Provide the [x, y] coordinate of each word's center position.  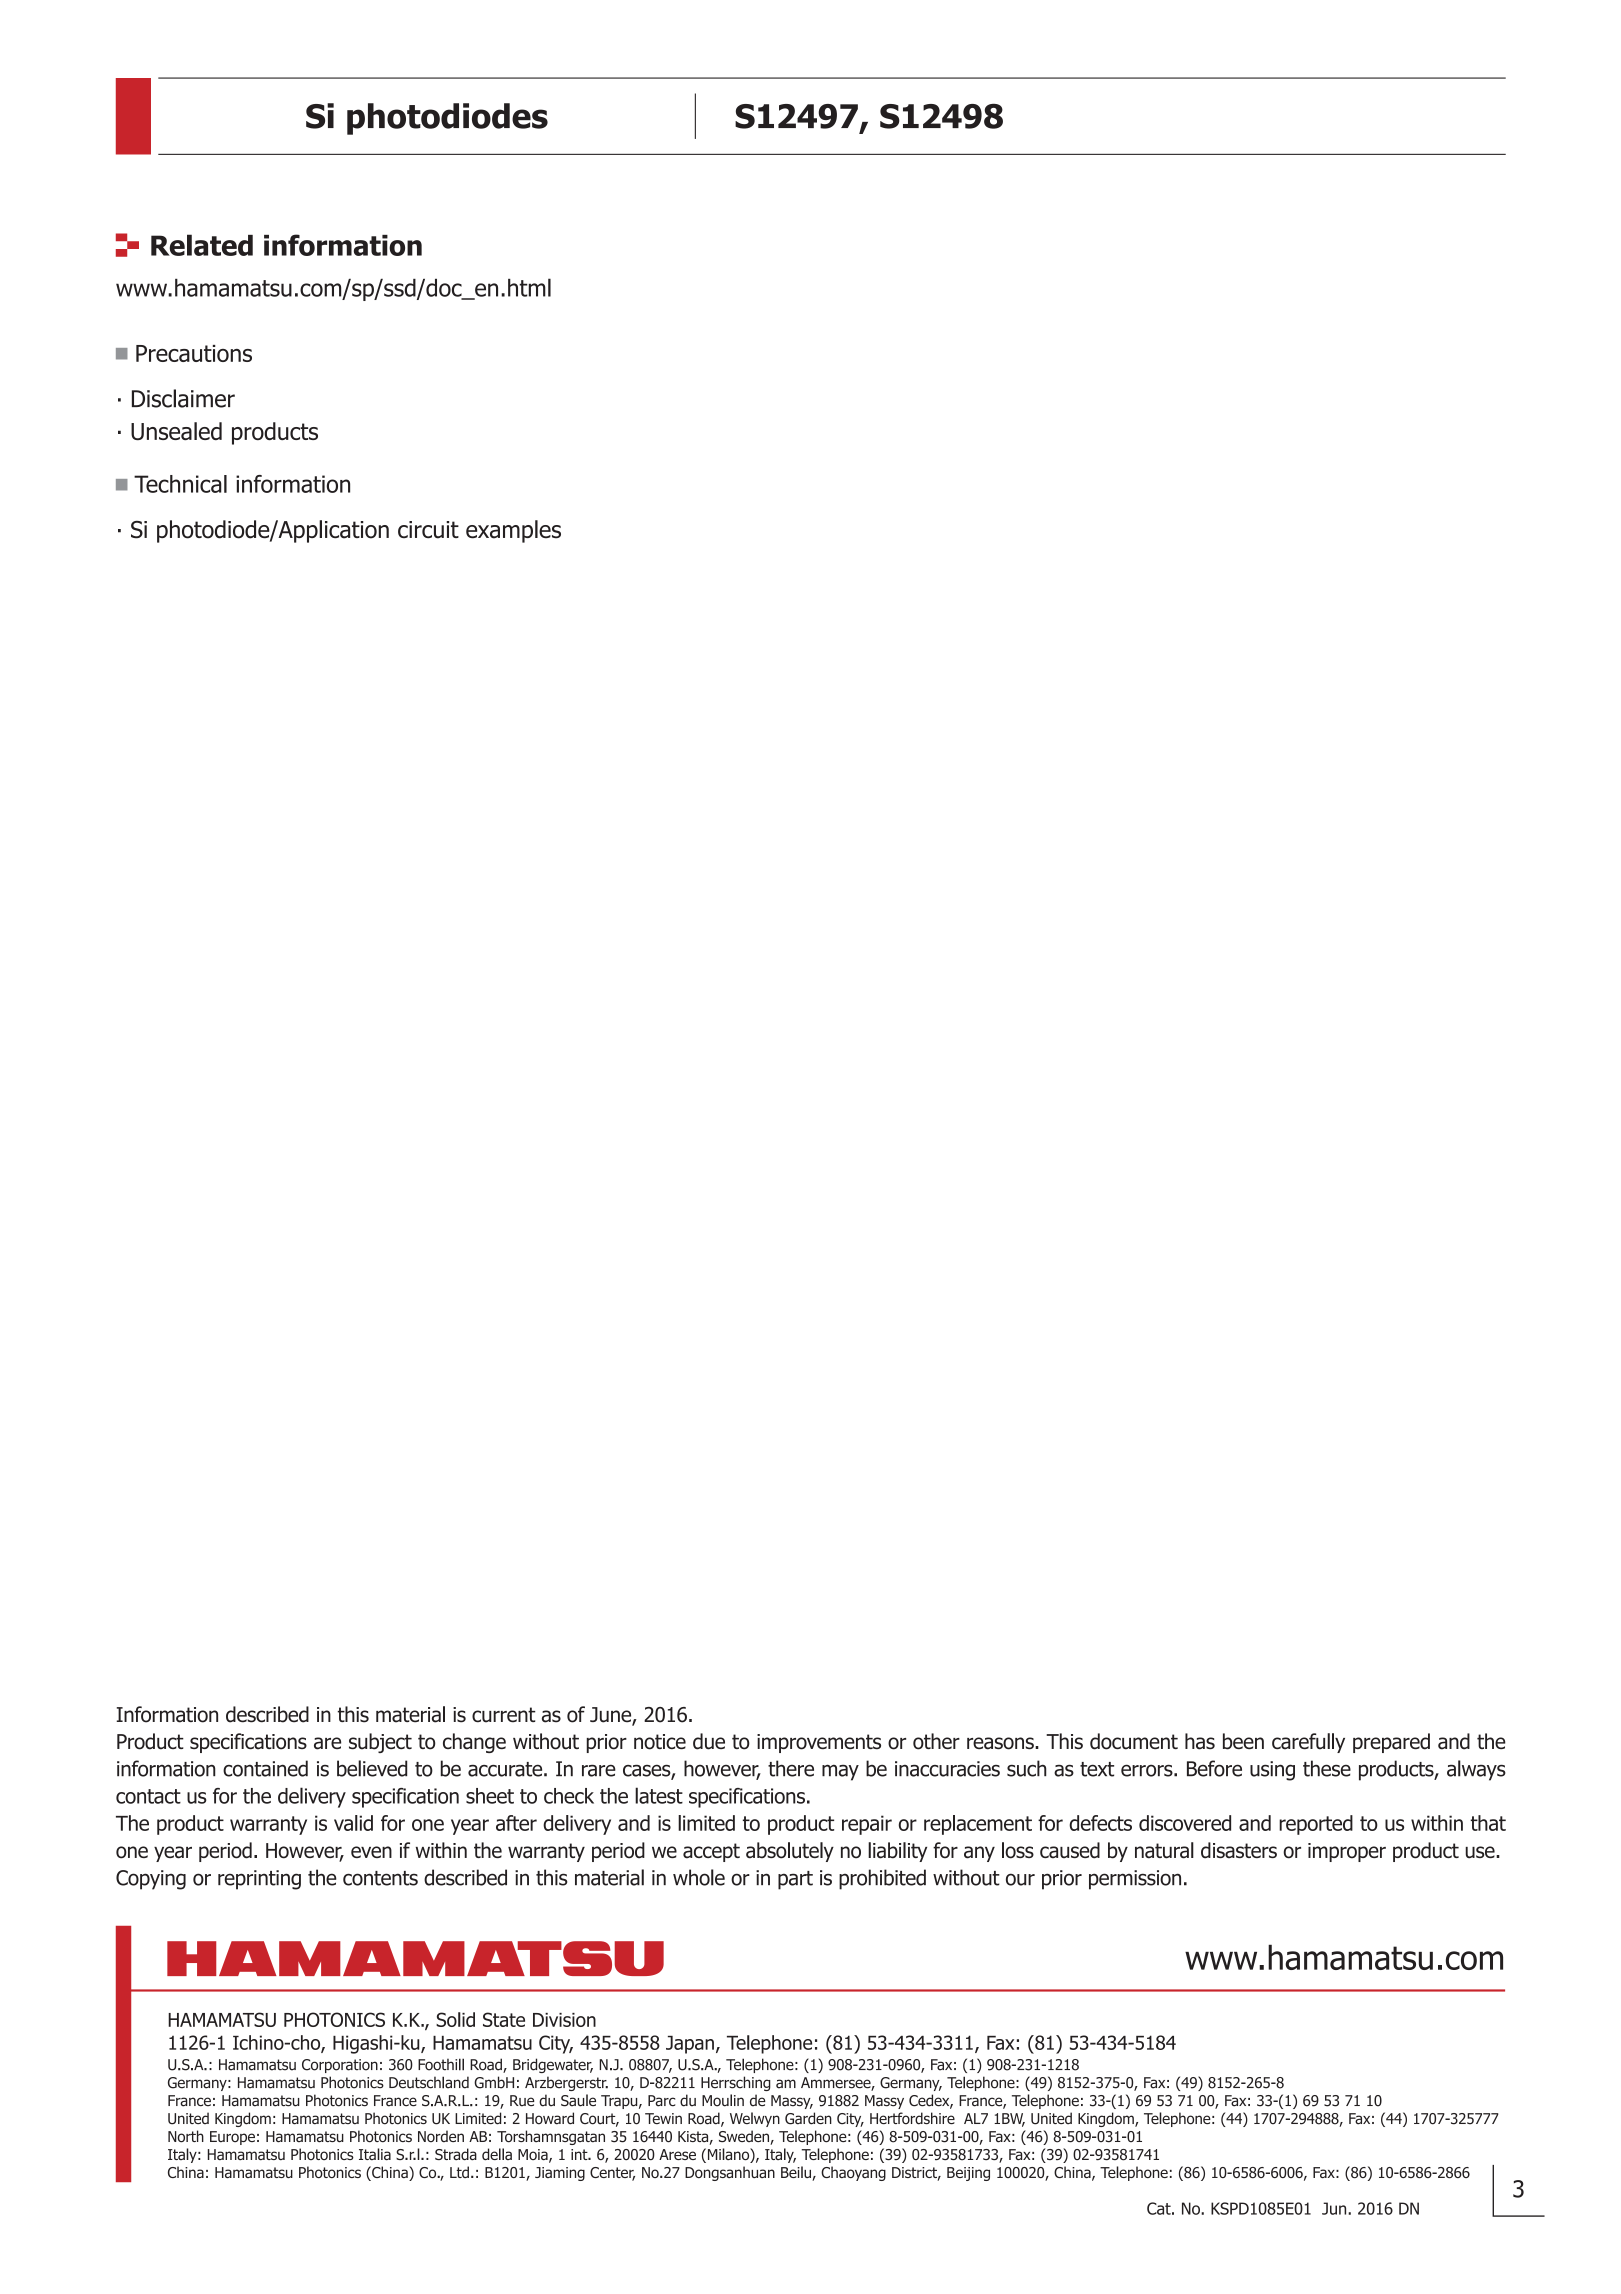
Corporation [340, 2066]
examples [513, 531]
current [504, 1715]
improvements [819, 1743]
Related [202, 245]
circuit [428, 530]
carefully [1308, 1743]
